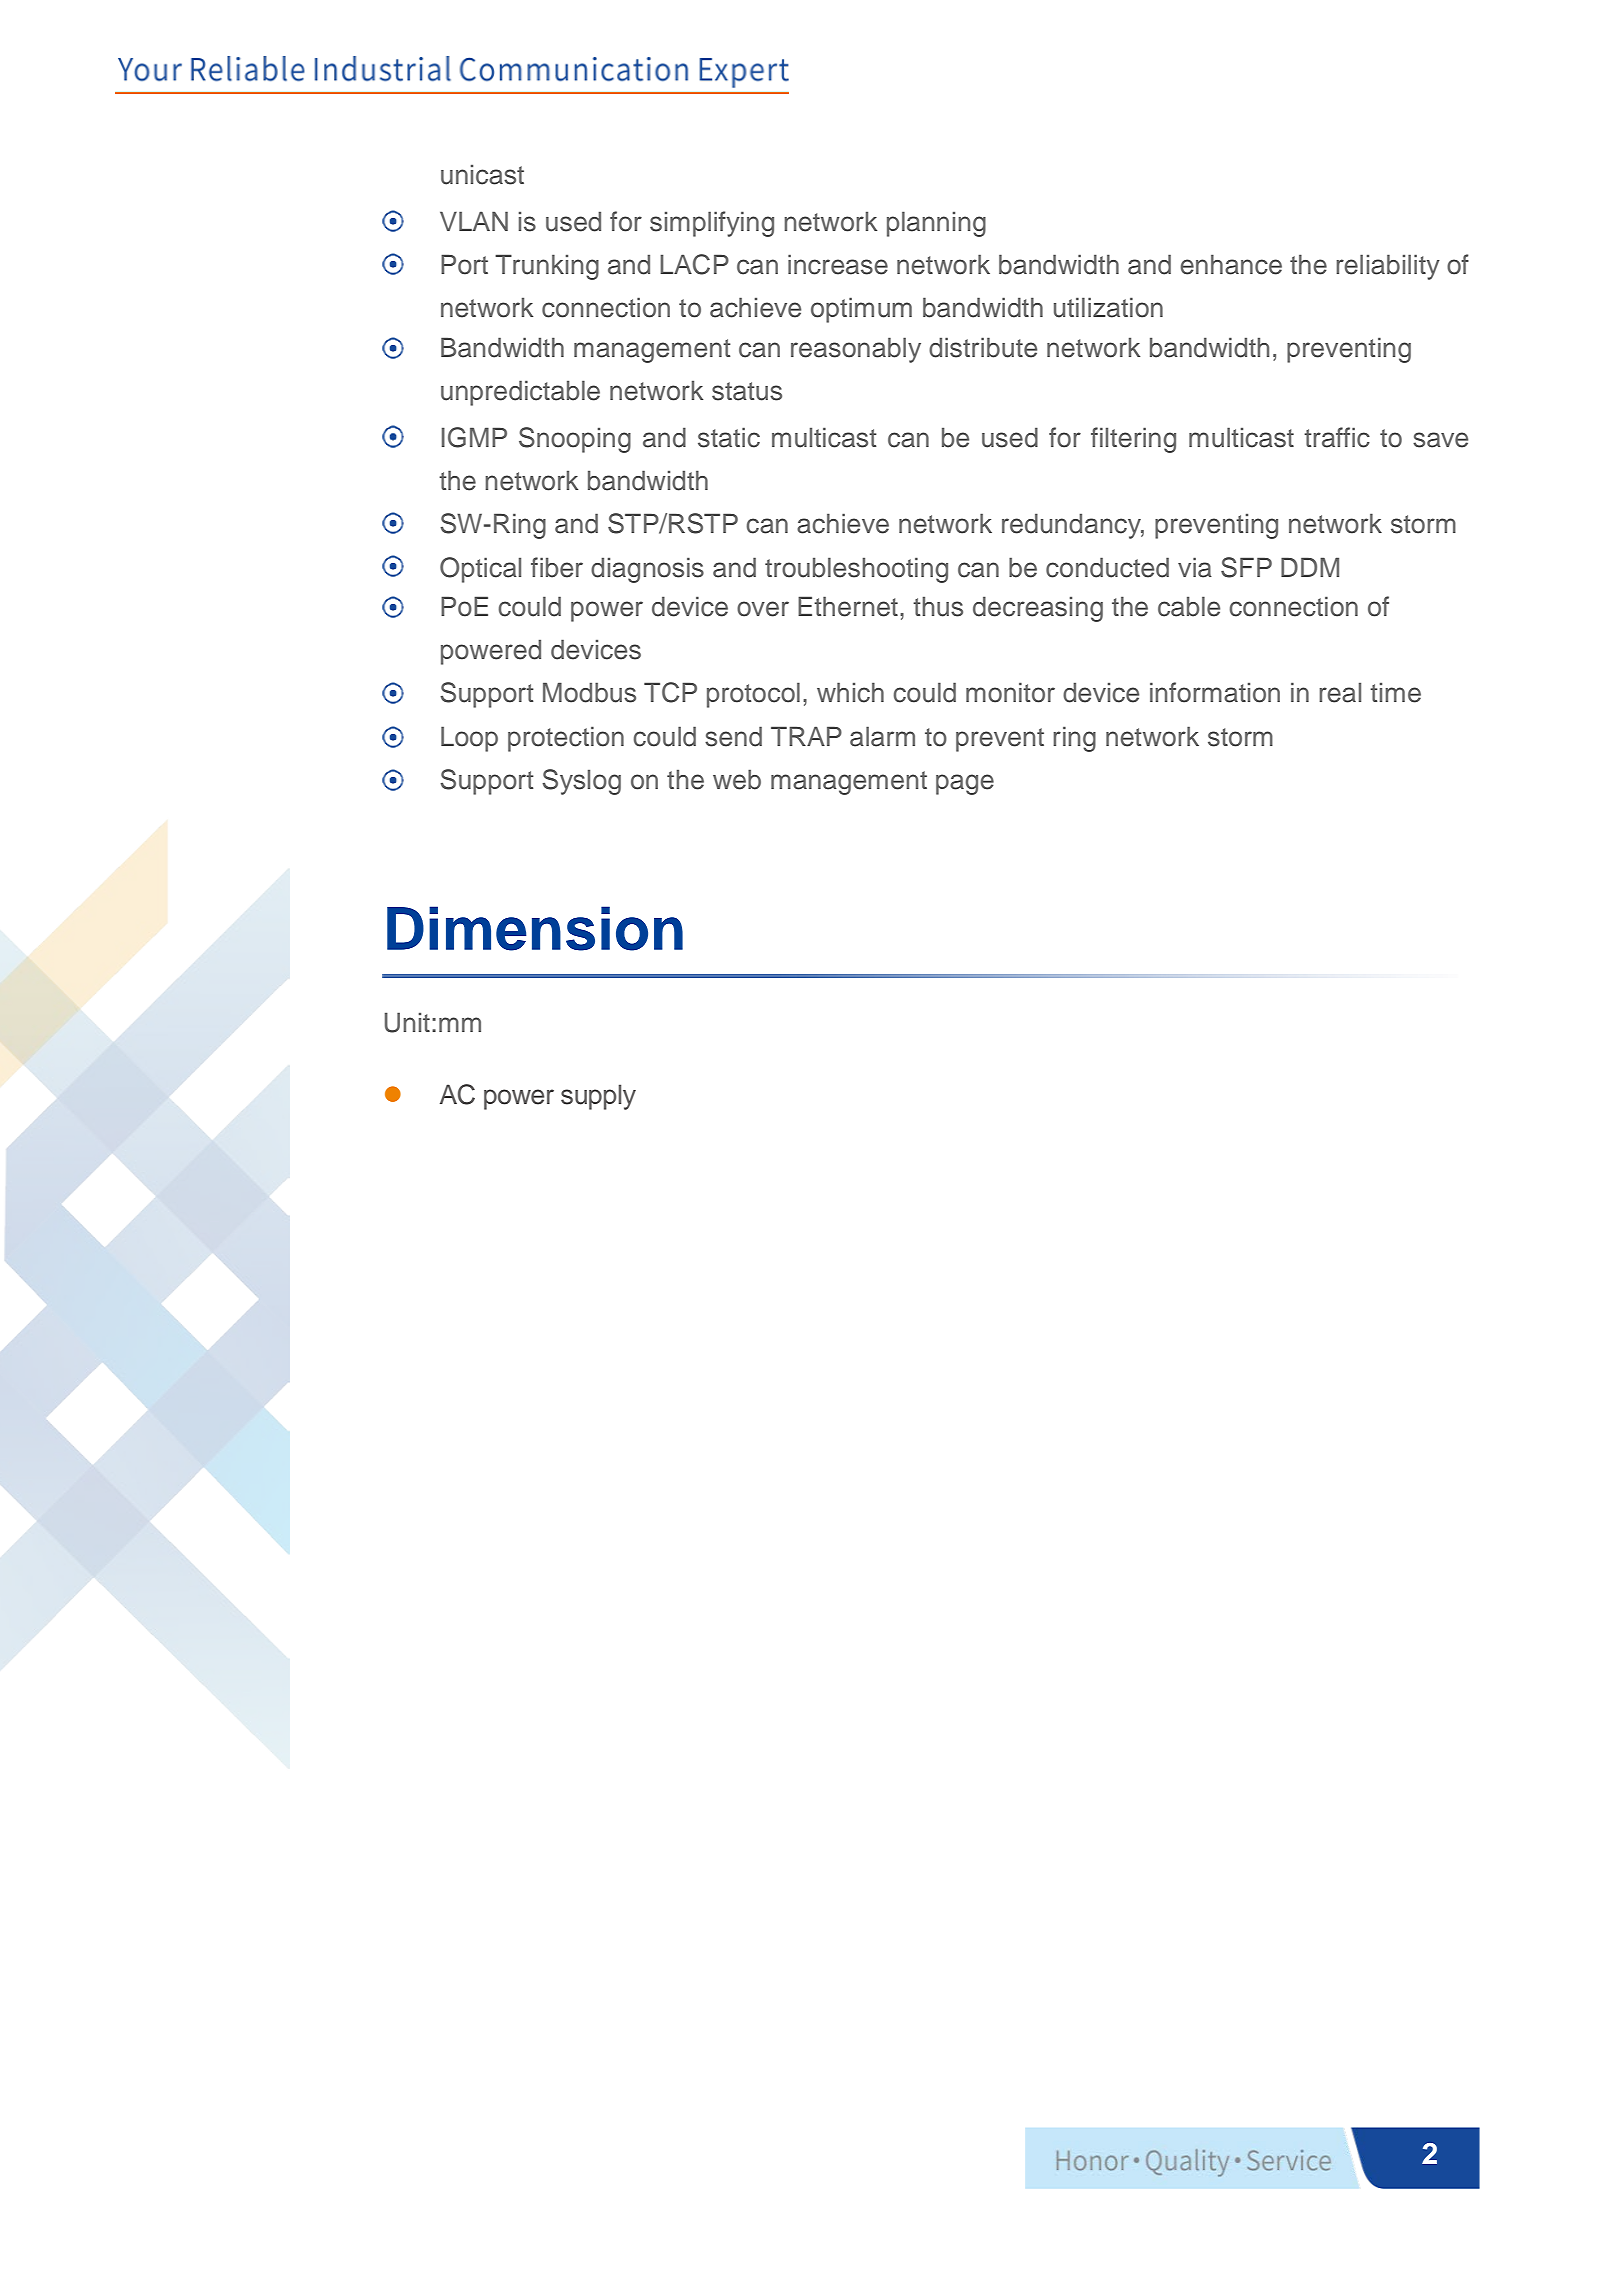 This document has height=2274, width=1608. Describe the element at coordinates (1388, 267) in the document. I see `reliability` at that location.
